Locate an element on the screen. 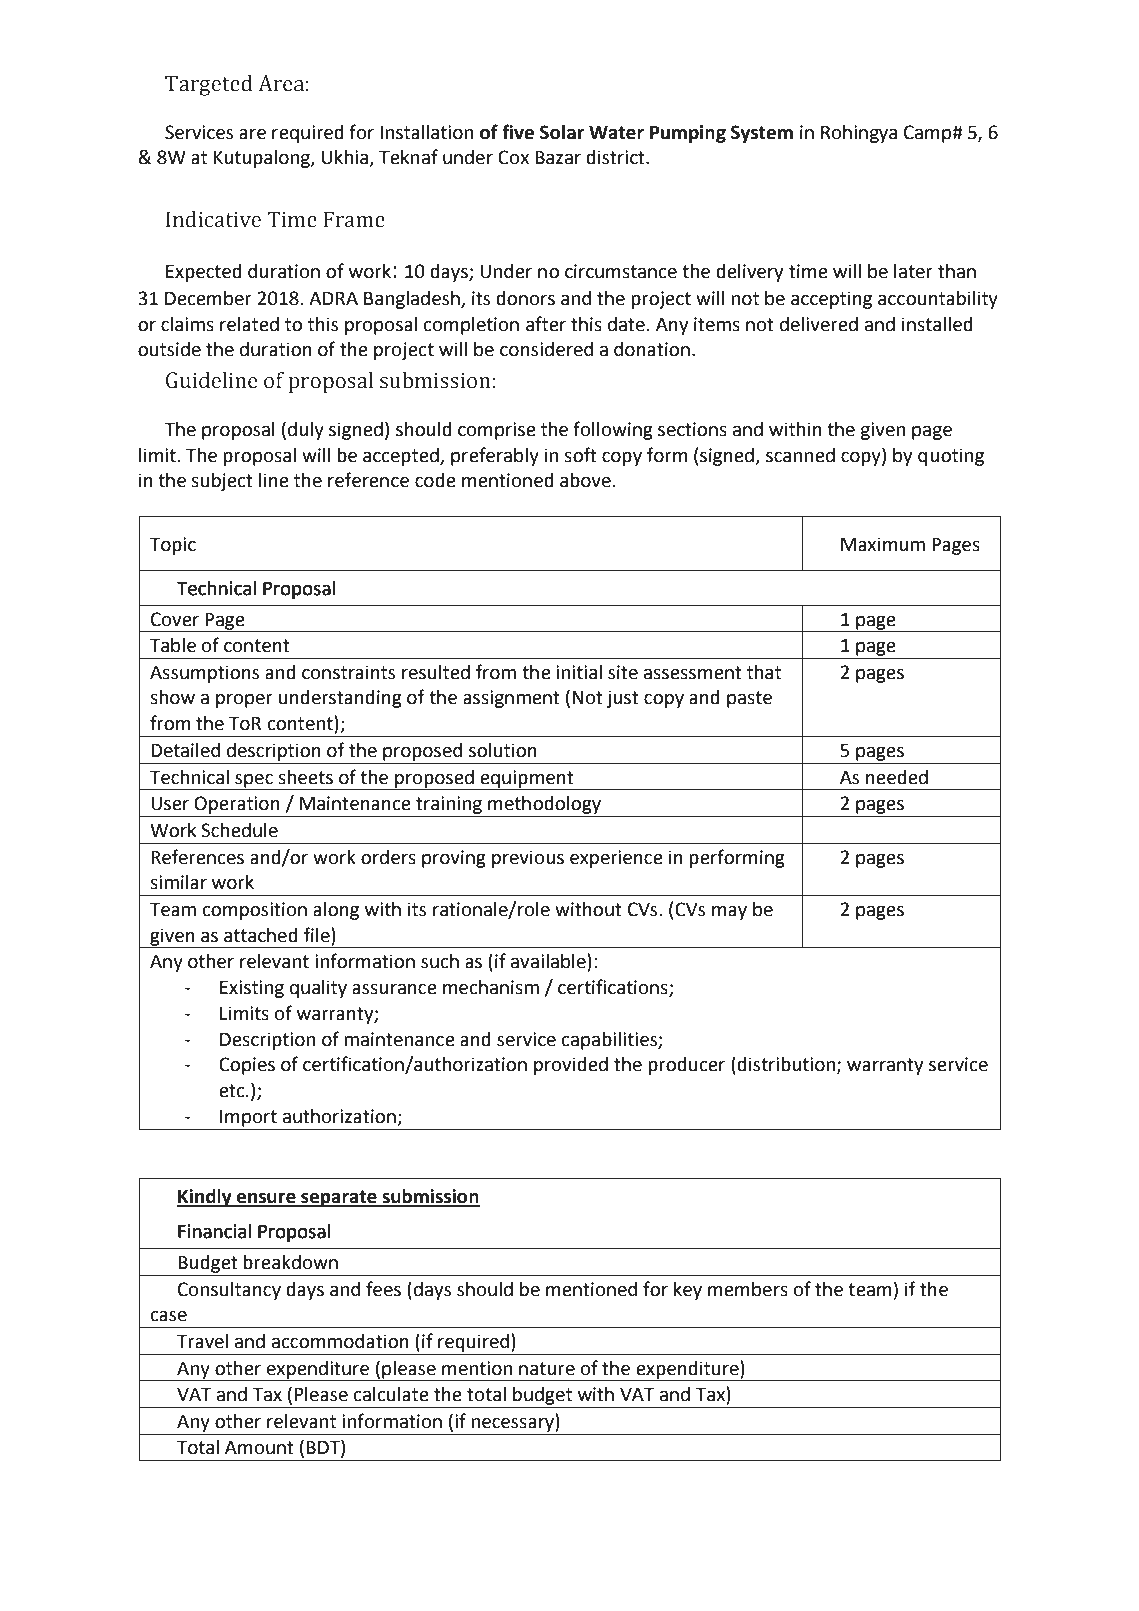 The image size is (1139, 1611). distribution is located at coordinates (786, 1065).
